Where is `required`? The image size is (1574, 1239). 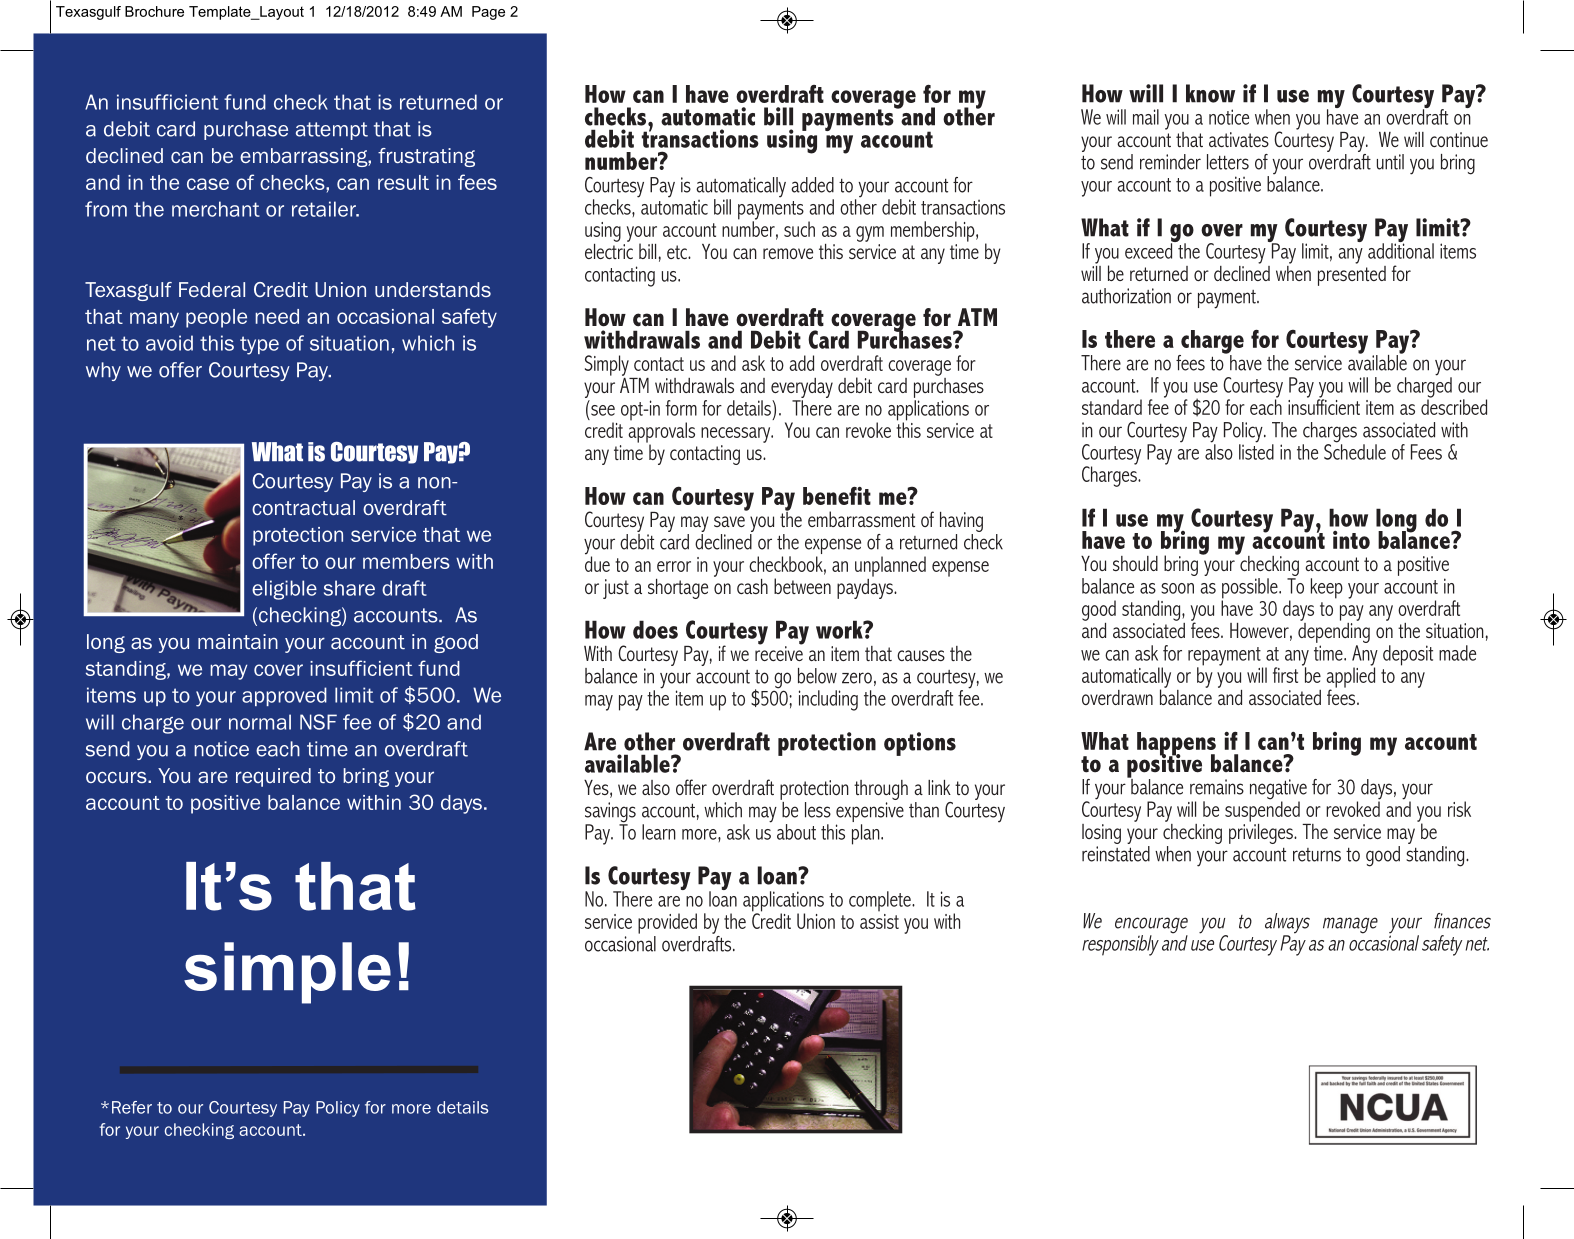 required is located at coordinates (273, 777).
